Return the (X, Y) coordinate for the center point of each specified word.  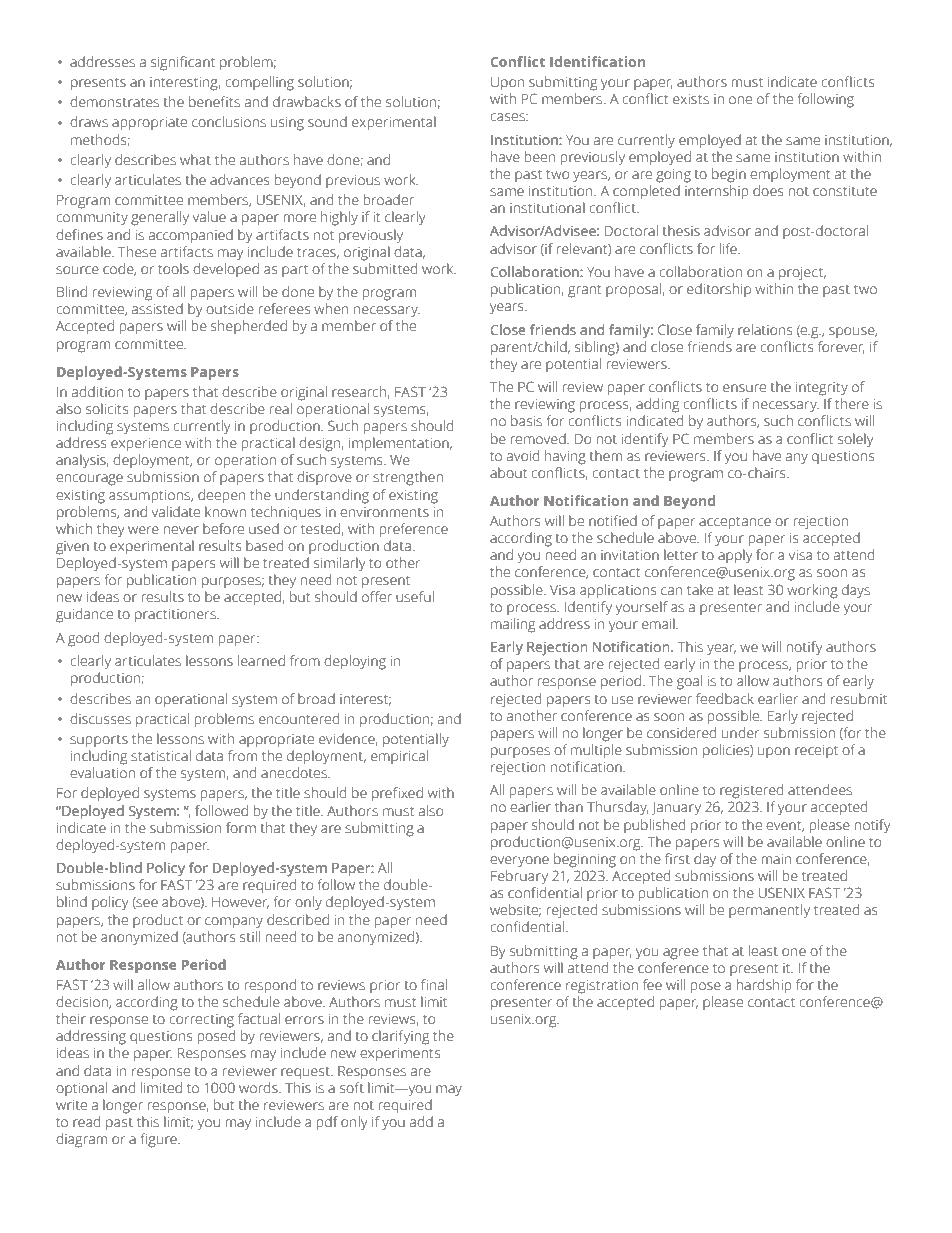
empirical (399, 757)
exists (691, 99)
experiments (400, 1054)
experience (146, 444)
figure (160, 1140)
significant (183, 63)
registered (751, 791)
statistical (161, 756)
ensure (744, 388)
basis (526, 421)
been (540, 157)
